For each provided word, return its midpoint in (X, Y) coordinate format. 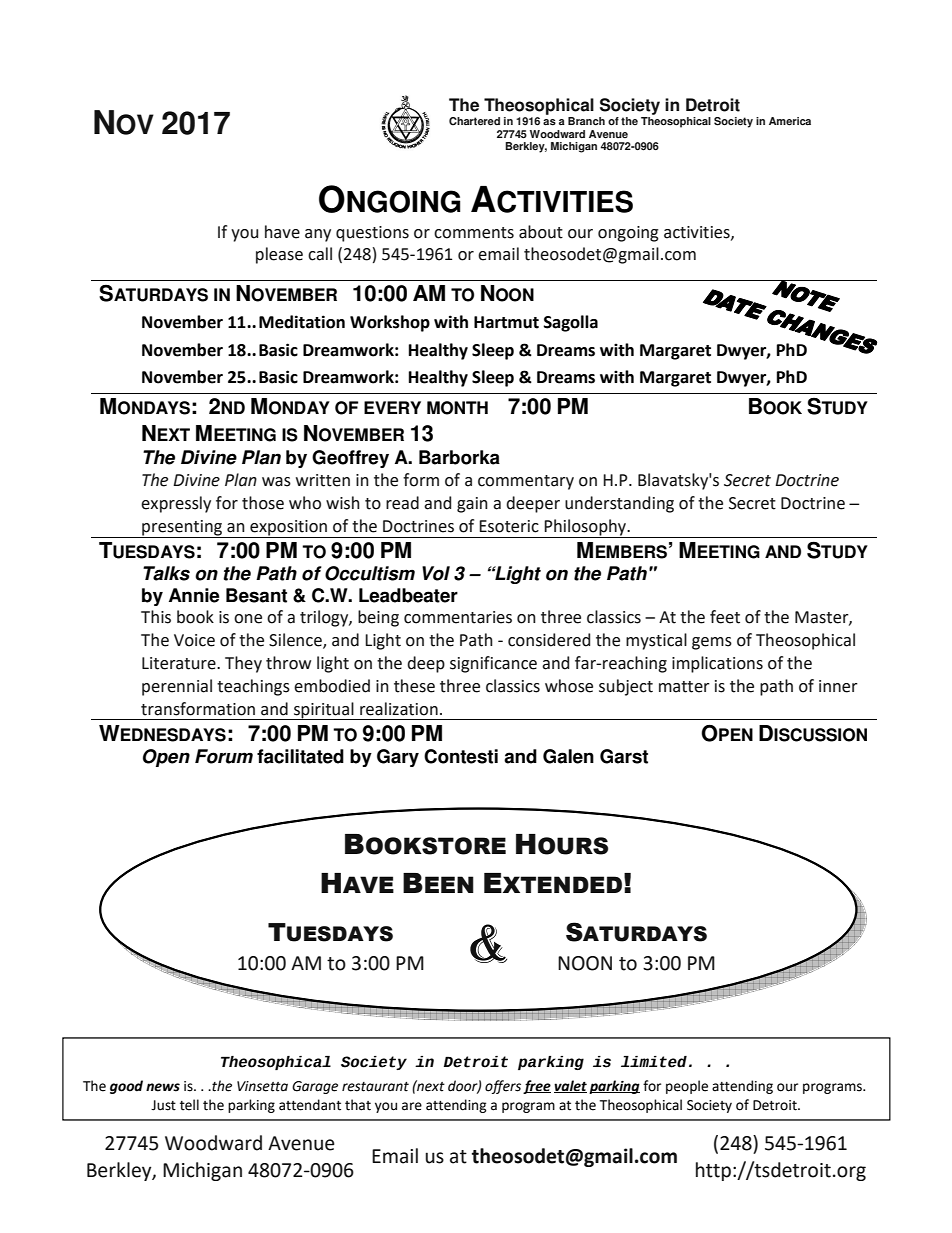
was (276, 482)
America (790, 121)
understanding (619, 504)
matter (684, 687)
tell (189, 1105)
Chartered (474, 121)
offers (503, 1087)
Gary (398, 758)
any (318, 235)
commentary (526, 482)
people (687, 1087)
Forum (224, 756)
